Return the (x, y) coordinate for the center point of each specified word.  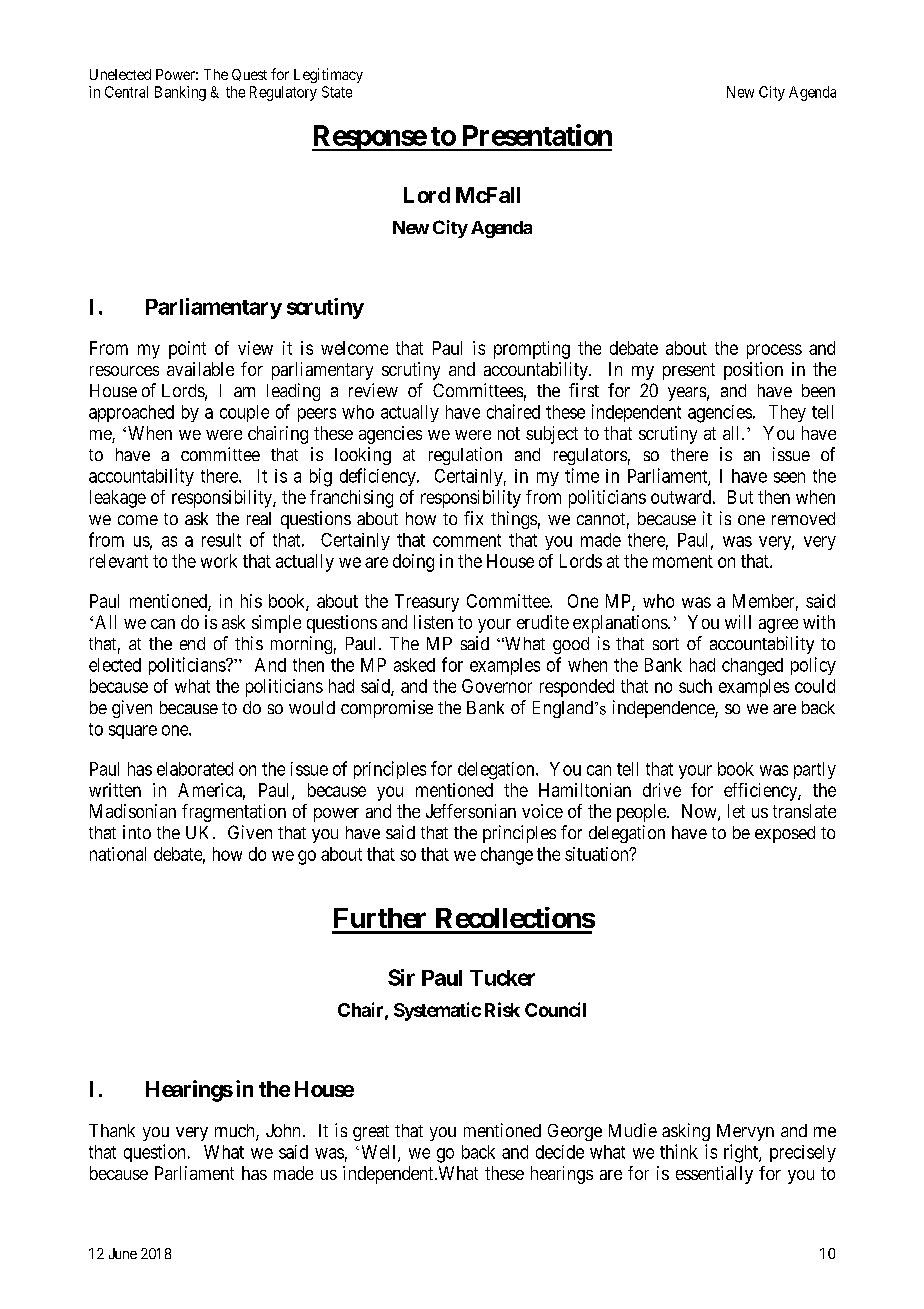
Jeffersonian (471, 811)
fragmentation (234, 813)
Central (126, 92)
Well (380, 1153)
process (774, 351)
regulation (465, 456)
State (337, 92)
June (123, 1253)
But (740, 497)
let (736, 811)
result (221, 540)
